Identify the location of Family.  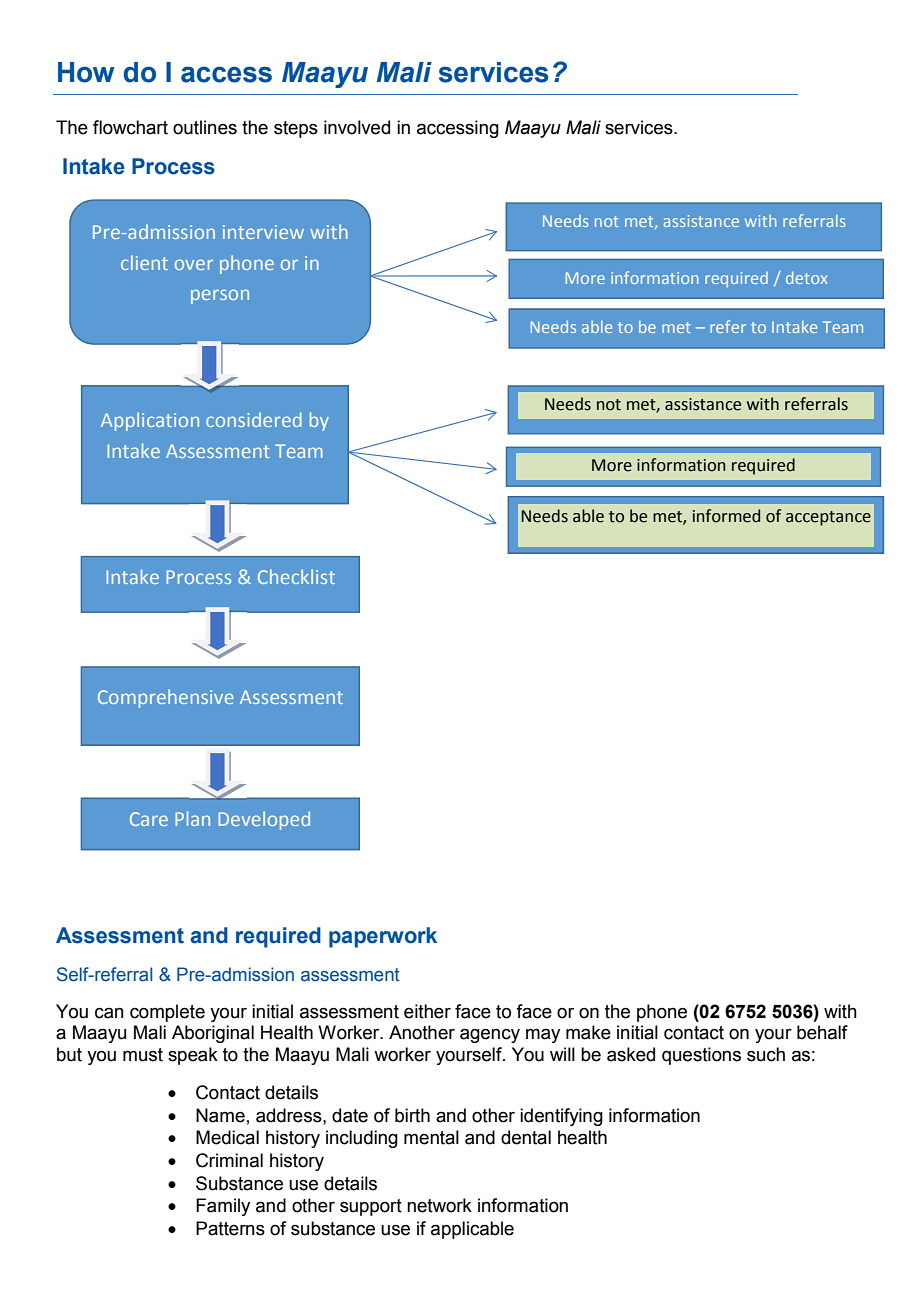
(223, 1207).
